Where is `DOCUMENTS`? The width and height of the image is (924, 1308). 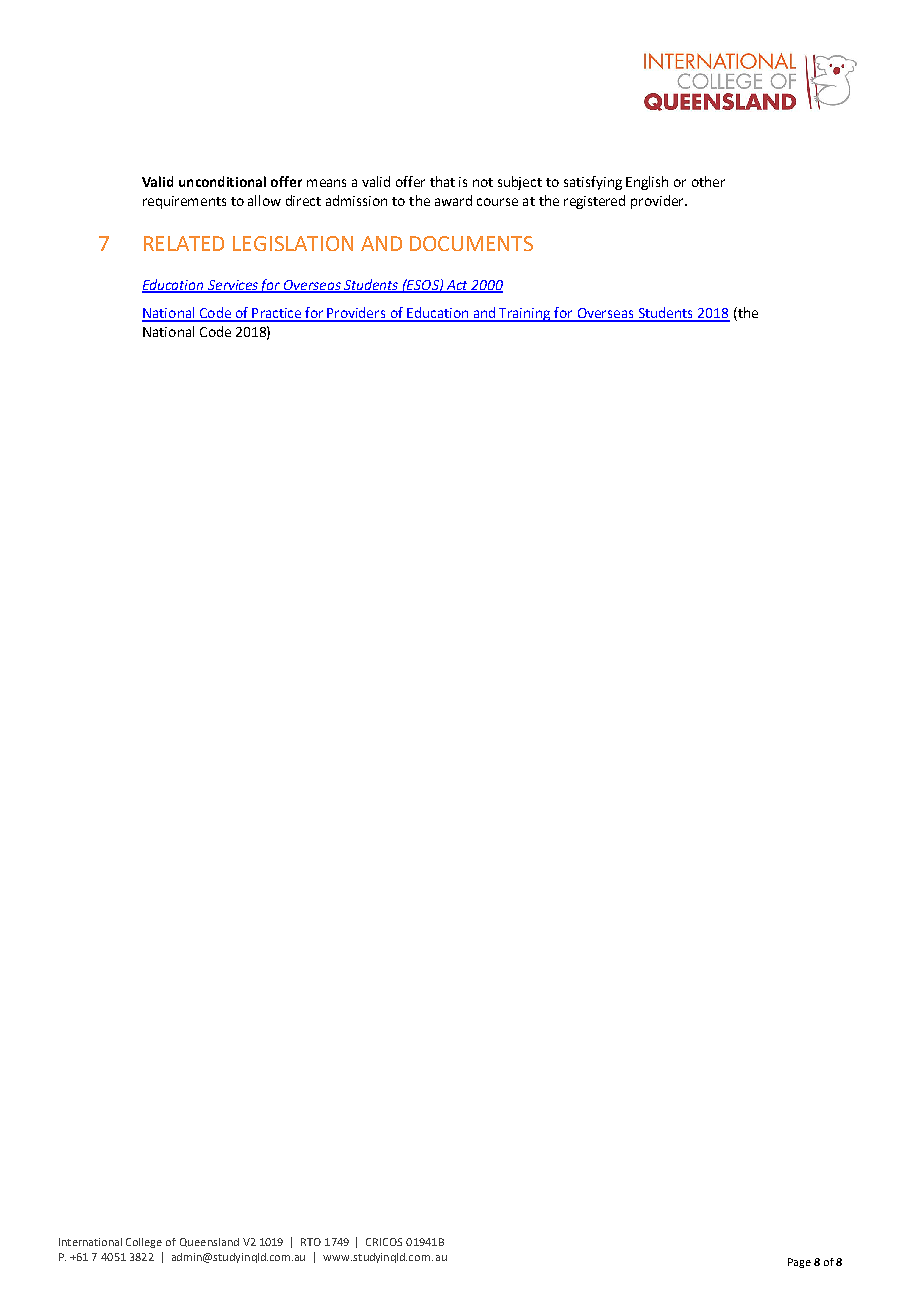 DOCUMENTS is located at coordinates (471, 243).
